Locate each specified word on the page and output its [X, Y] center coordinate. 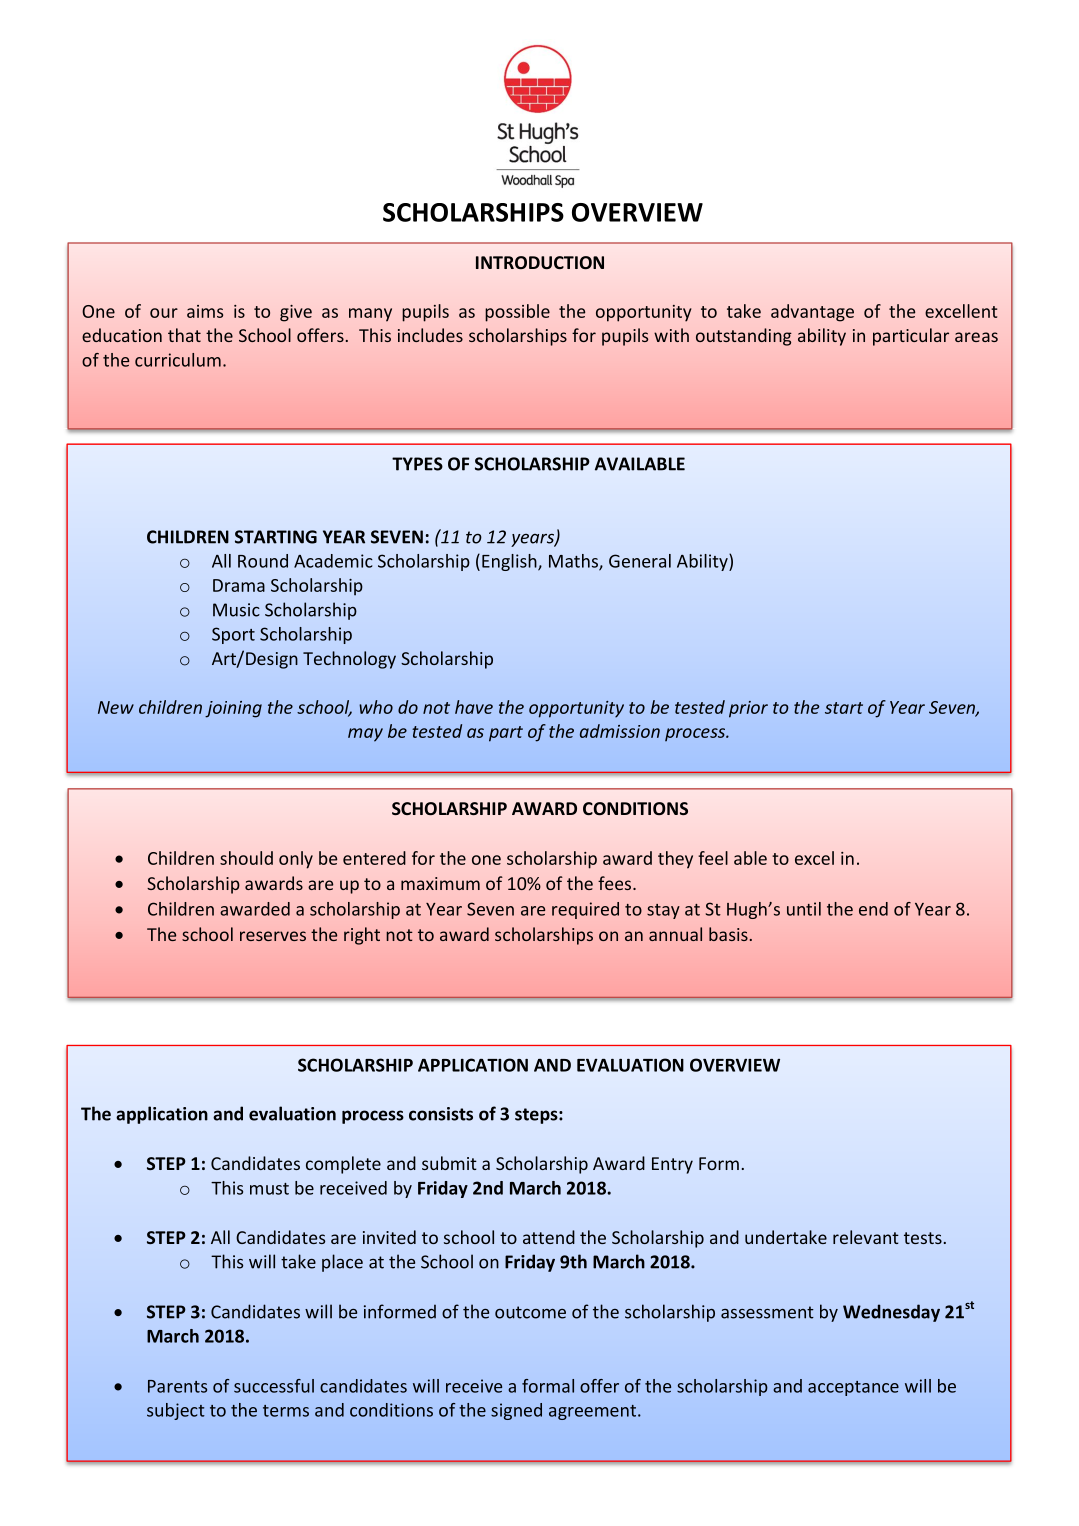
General [640, 561]
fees [616, 883]
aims [205, 311]
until [804, 909]
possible [517, 313]
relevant [866, 1237]
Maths [574, 562]
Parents [177, 1386]
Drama [239, 585]
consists [441, 1114]
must [269, 1189]
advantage [812, 313]
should [246, 858]
